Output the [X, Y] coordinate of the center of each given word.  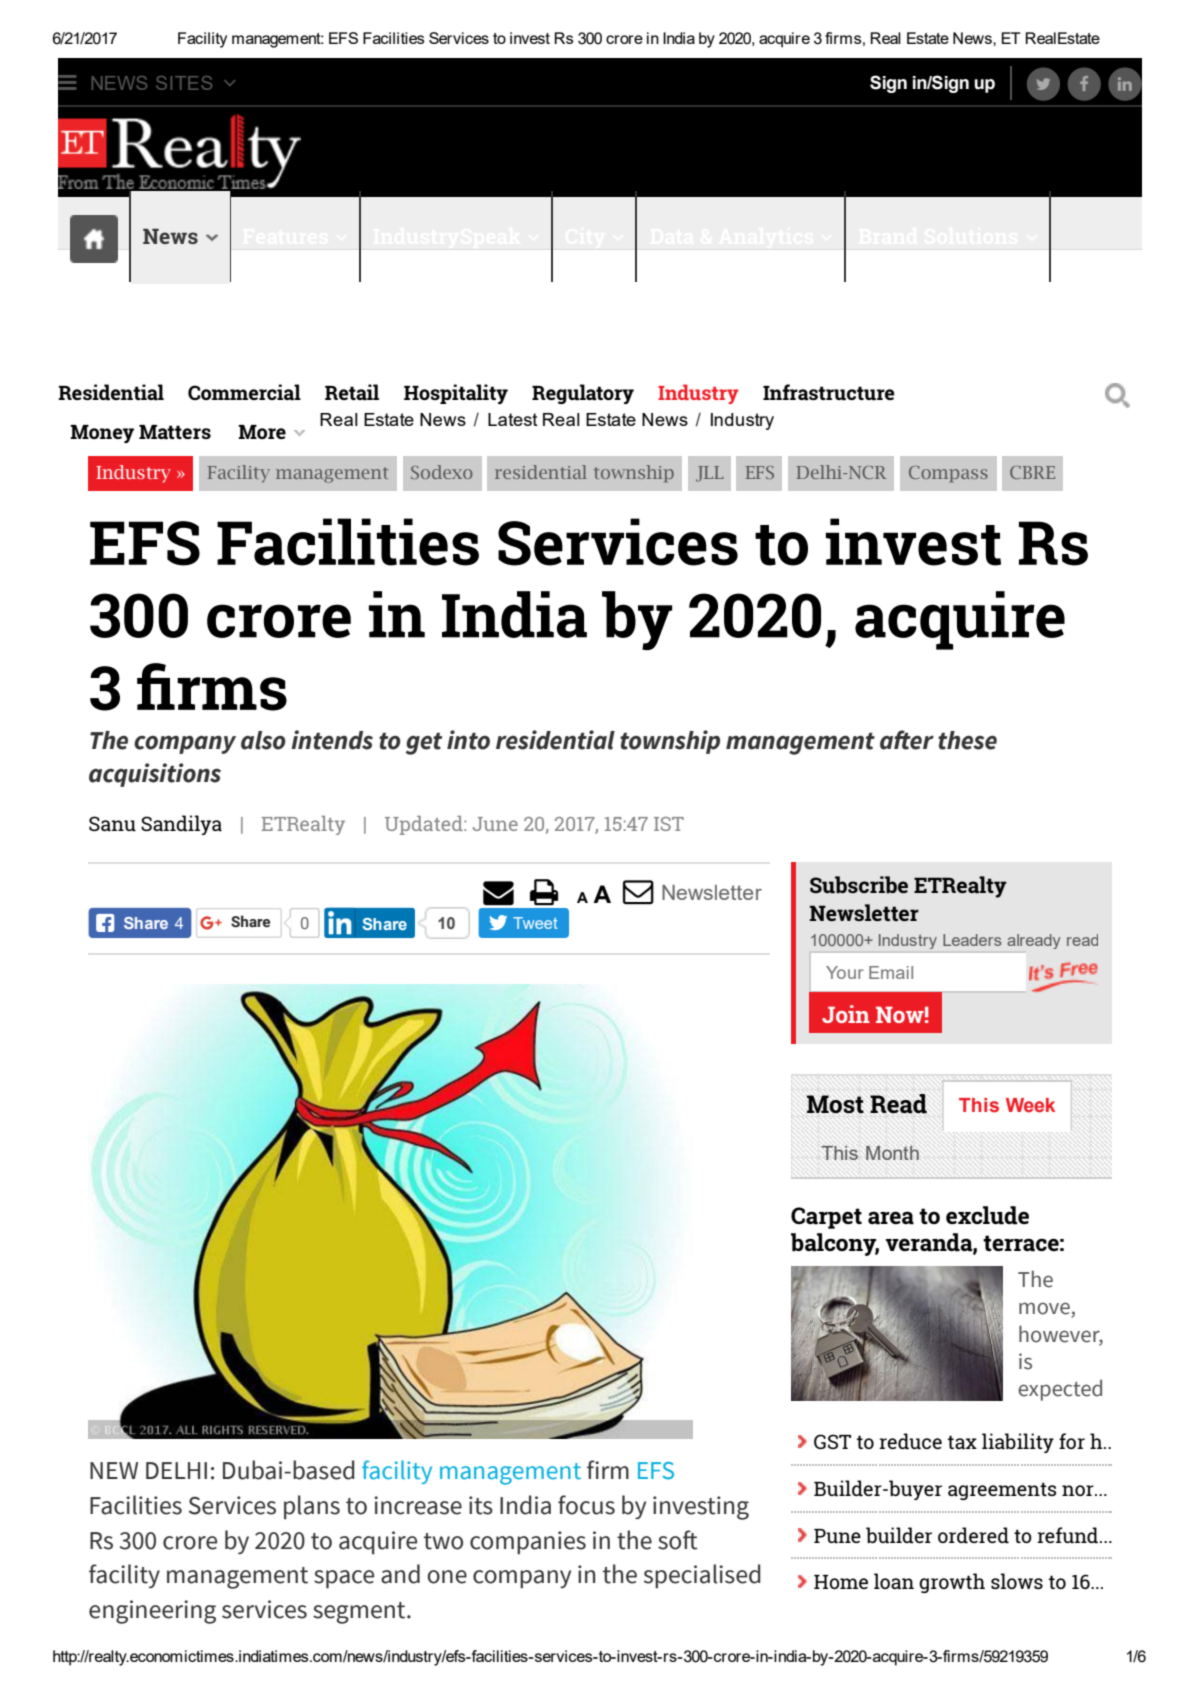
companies [528, 1543]
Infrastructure [829, 392]
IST [669, 824]
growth [952, 1583]
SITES [184, 83]
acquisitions [155, 775]
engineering [152, 1612]
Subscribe [859, 884]
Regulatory [583, 394]
